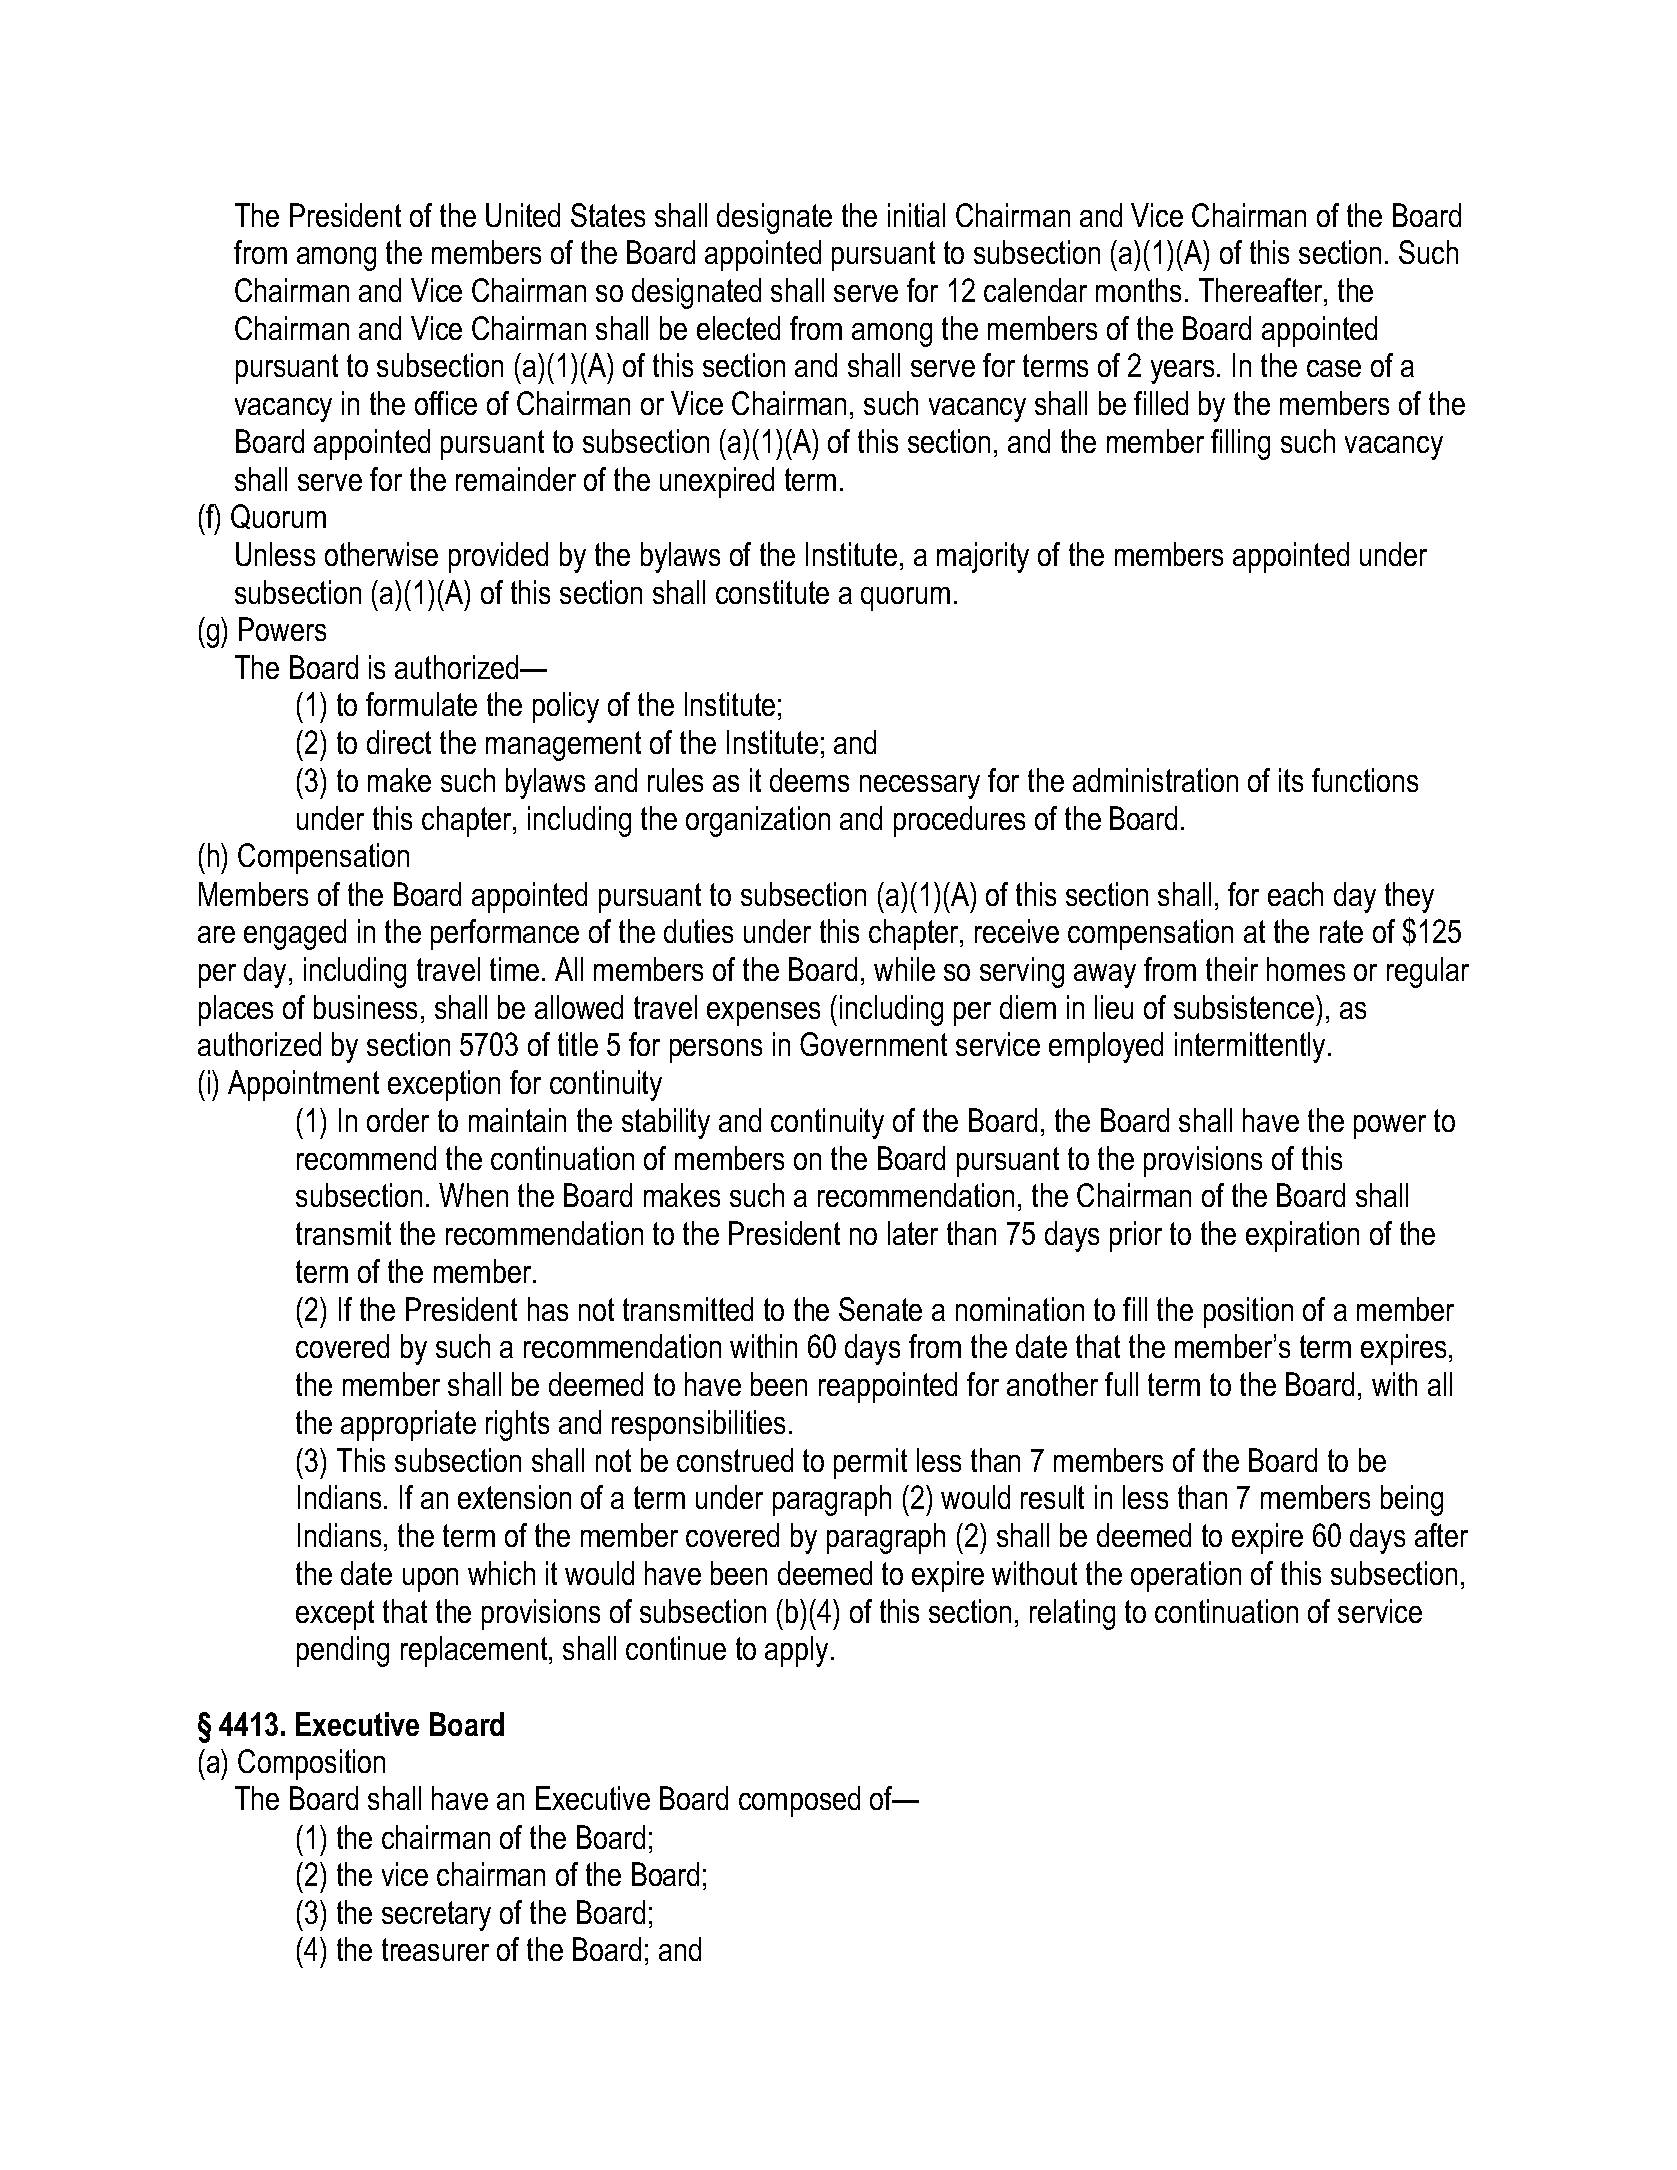 The height and width of the page is (2170, 1677). I want to click on Appointment, so click(303, 1085).
